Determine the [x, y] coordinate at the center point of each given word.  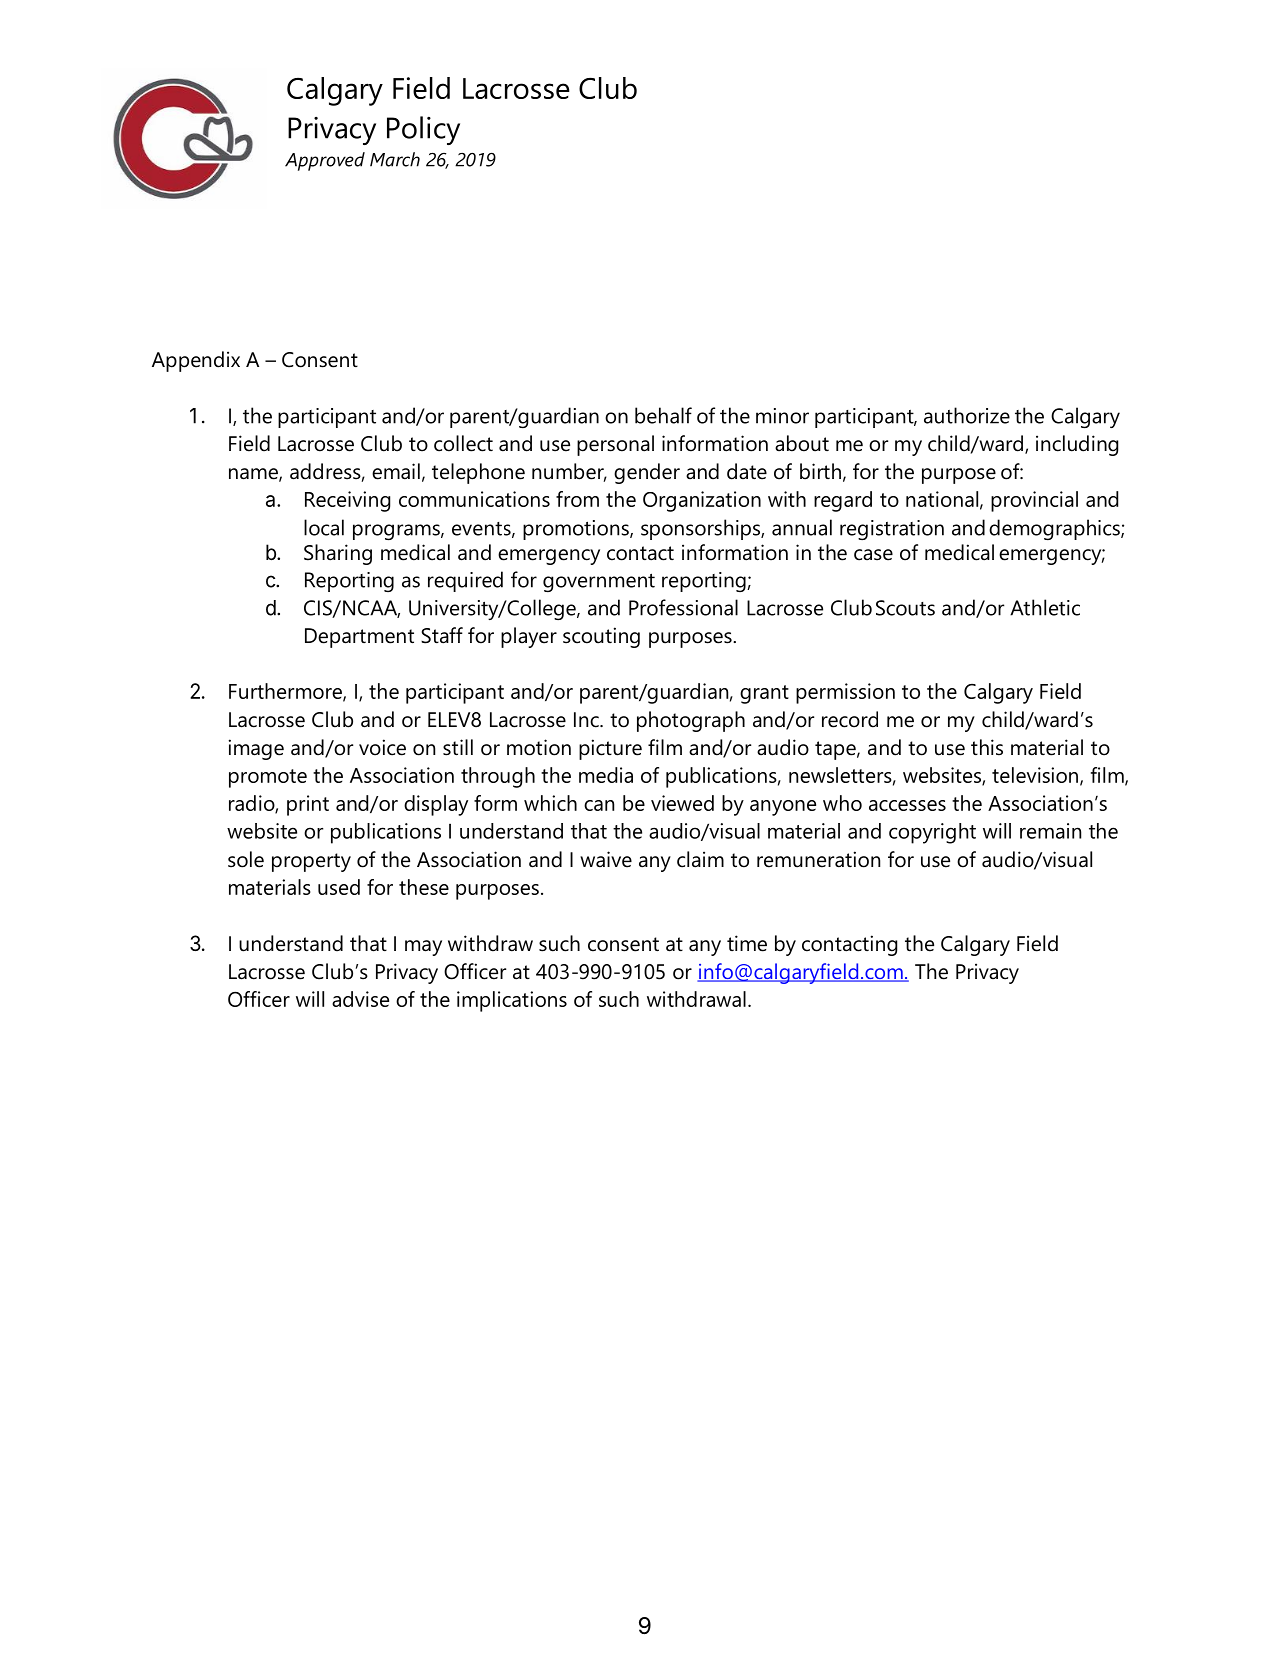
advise [360, 999]
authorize [967, 415]
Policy [423, 130]
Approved [325, 161]
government [599, 582]
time [747, 943]
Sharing [338, 554]
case [873, 555]
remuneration [818, 859]
